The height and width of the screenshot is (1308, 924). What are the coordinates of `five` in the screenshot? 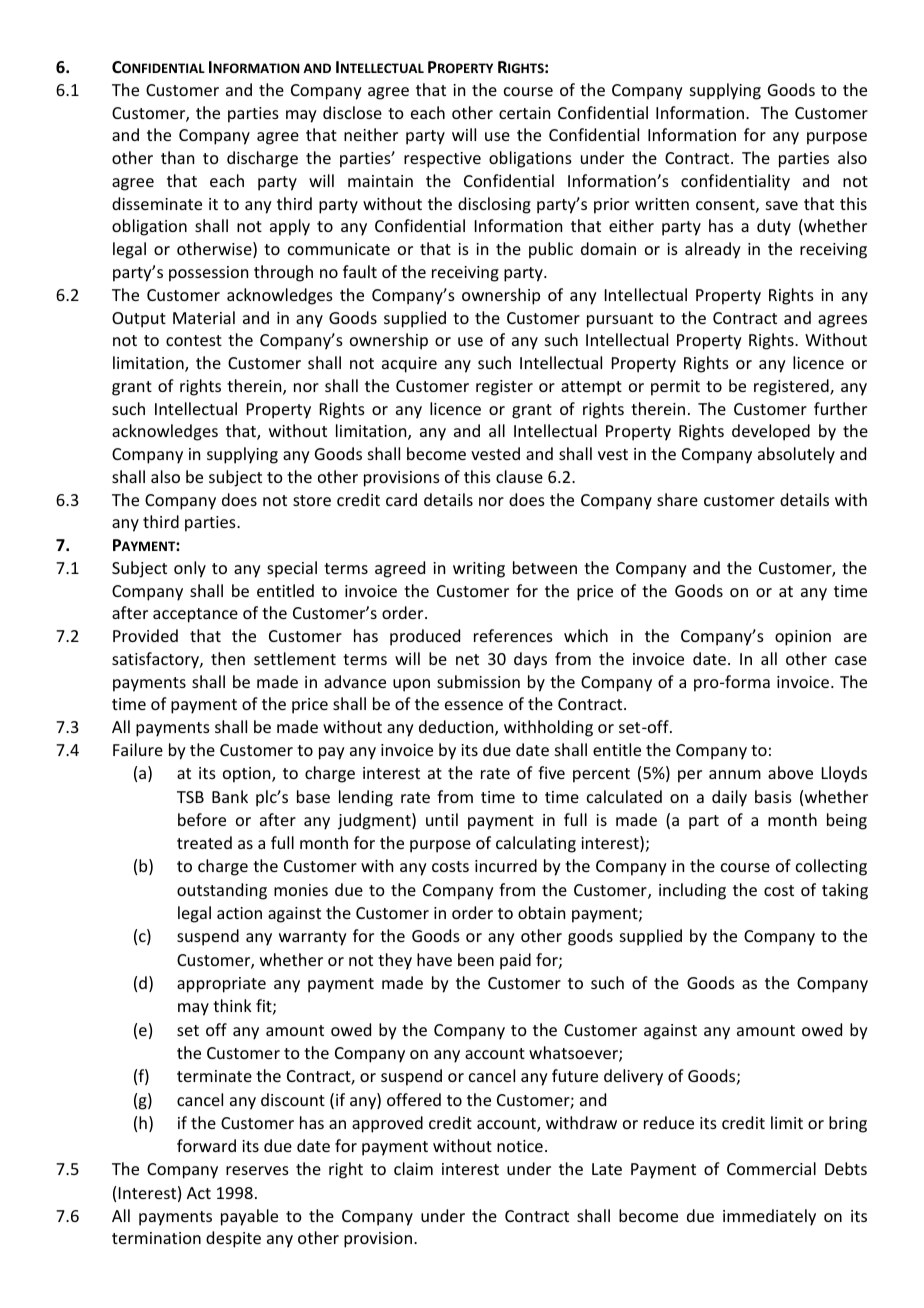 It's located at (551, 772).
